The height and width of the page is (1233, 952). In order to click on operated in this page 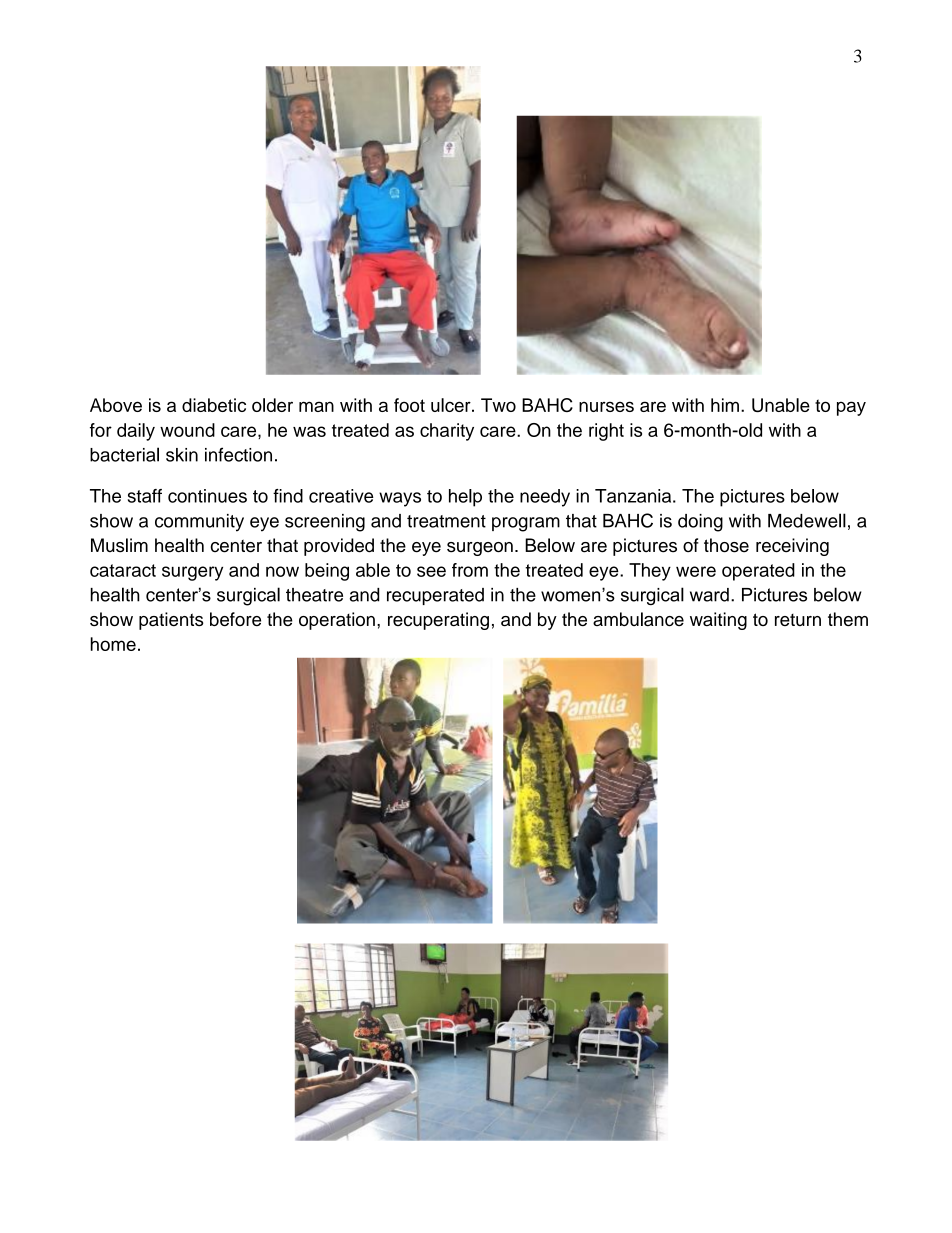, I will do `click(758, 572)`.
